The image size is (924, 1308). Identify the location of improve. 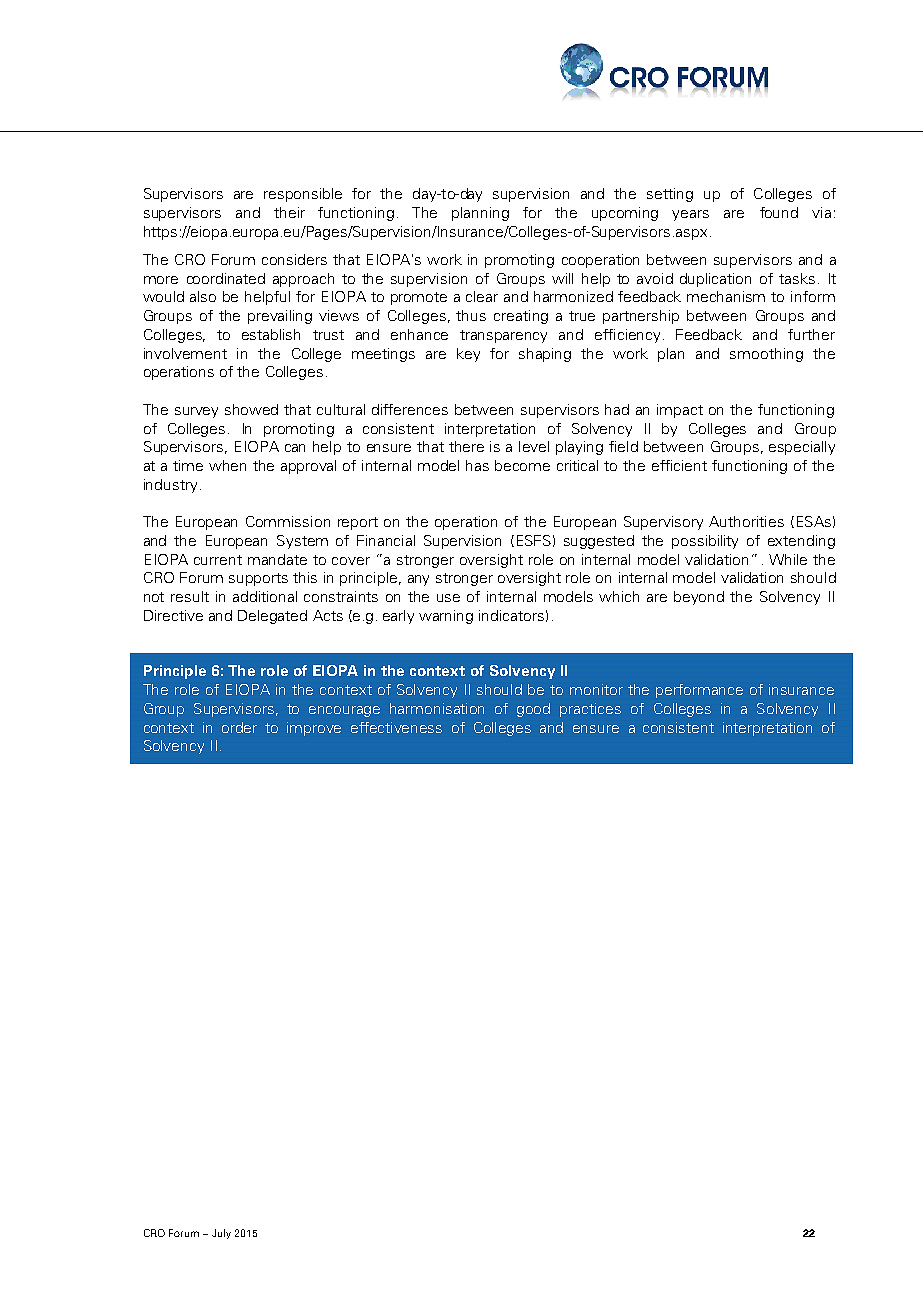
(314, 729).
